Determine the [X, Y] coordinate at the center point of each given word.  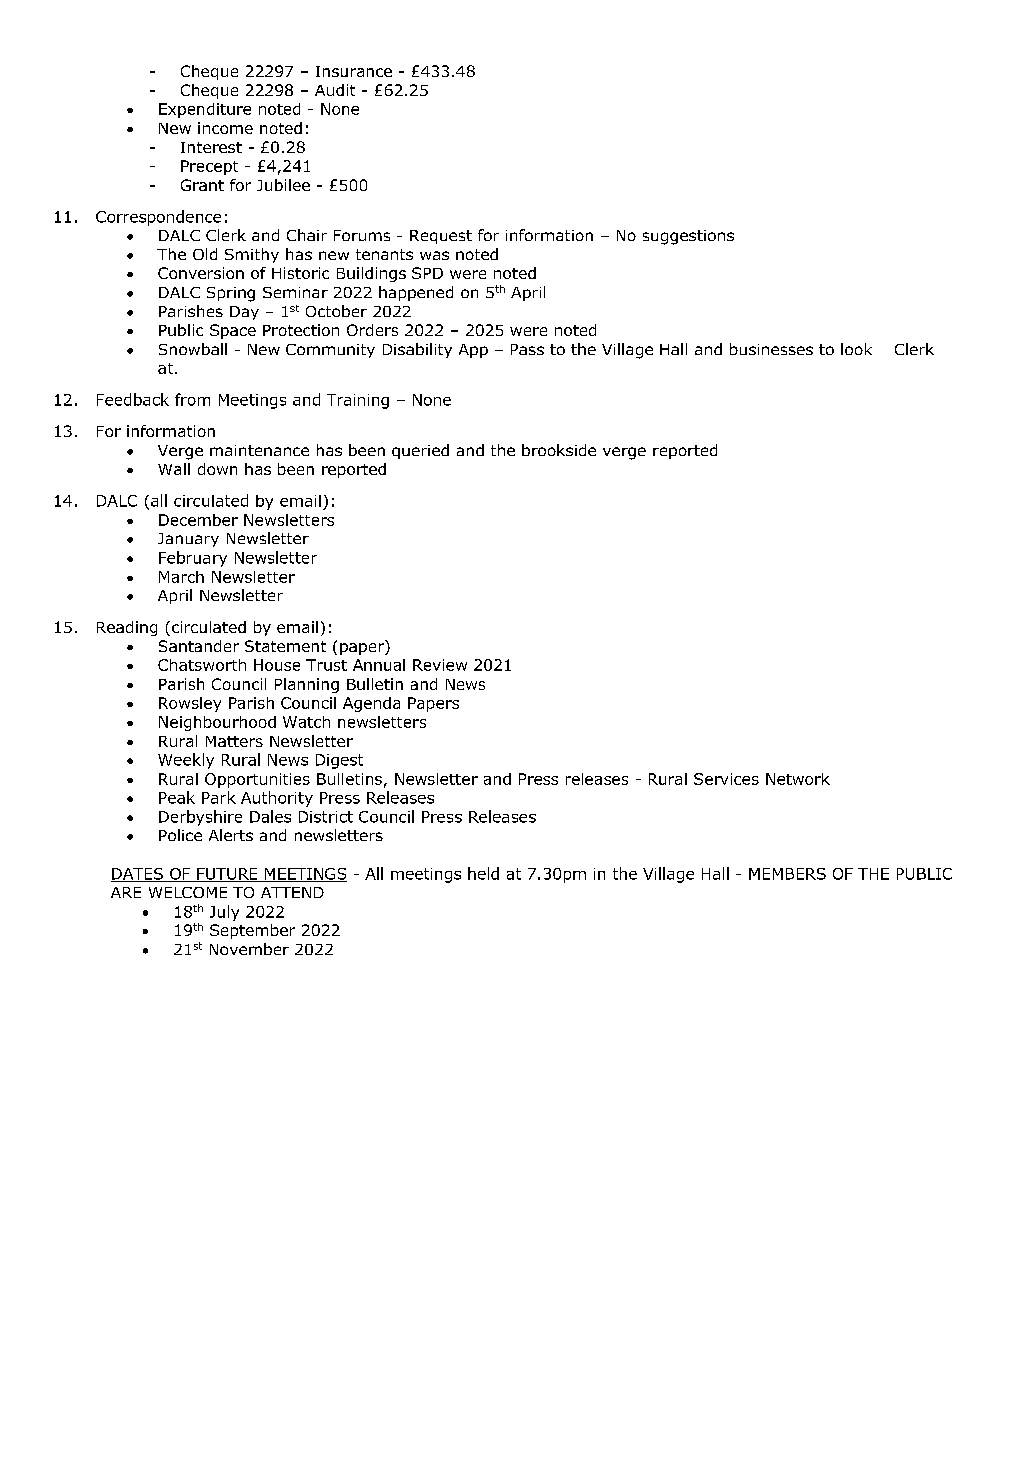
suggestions [688, 237]
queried [420, 451]
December [198, 520]
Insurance [354, 71]
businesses [771, 349]
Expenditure [205, 110]
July [224, 913]
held [483, 873]
